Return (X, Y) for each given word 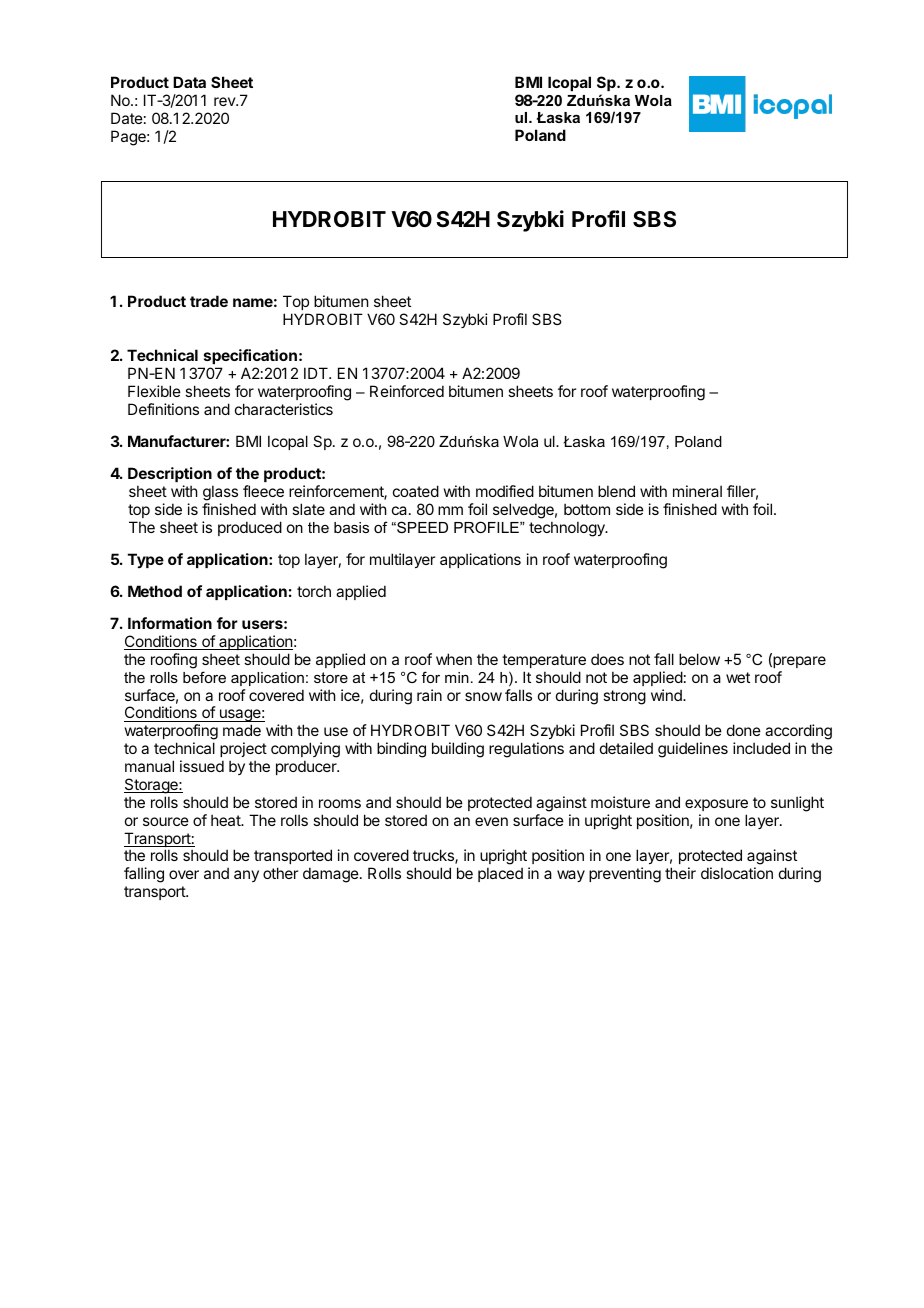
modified (505, 491)
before (204, 677)
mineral (697, 491)
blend (616, 491)
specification (250, 356)
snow (483, 696)
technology (568, 529)
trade (209, 301)
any (246, 876)
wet (738, 677)
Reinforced (407, 391)
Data (189, 82)
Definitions (163, 409)
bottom (587, 509)
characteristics (284, 409)
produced (250, 528)
